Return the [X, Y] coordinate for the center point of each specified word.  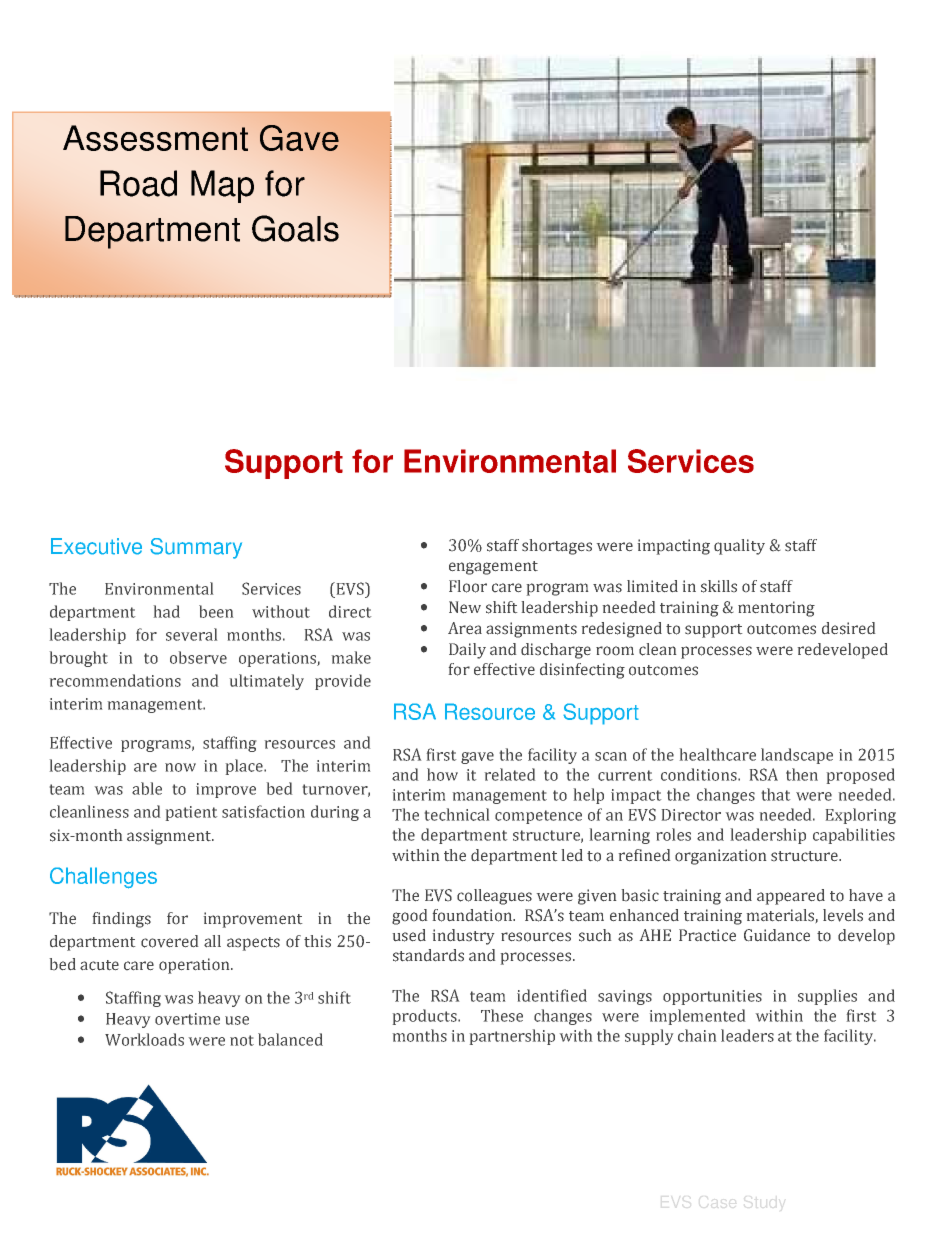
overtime [187, 1019]
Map [222, 186]
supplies [827, 997]
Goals [295, 228]
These [502, 1015]
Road [138, 183]
